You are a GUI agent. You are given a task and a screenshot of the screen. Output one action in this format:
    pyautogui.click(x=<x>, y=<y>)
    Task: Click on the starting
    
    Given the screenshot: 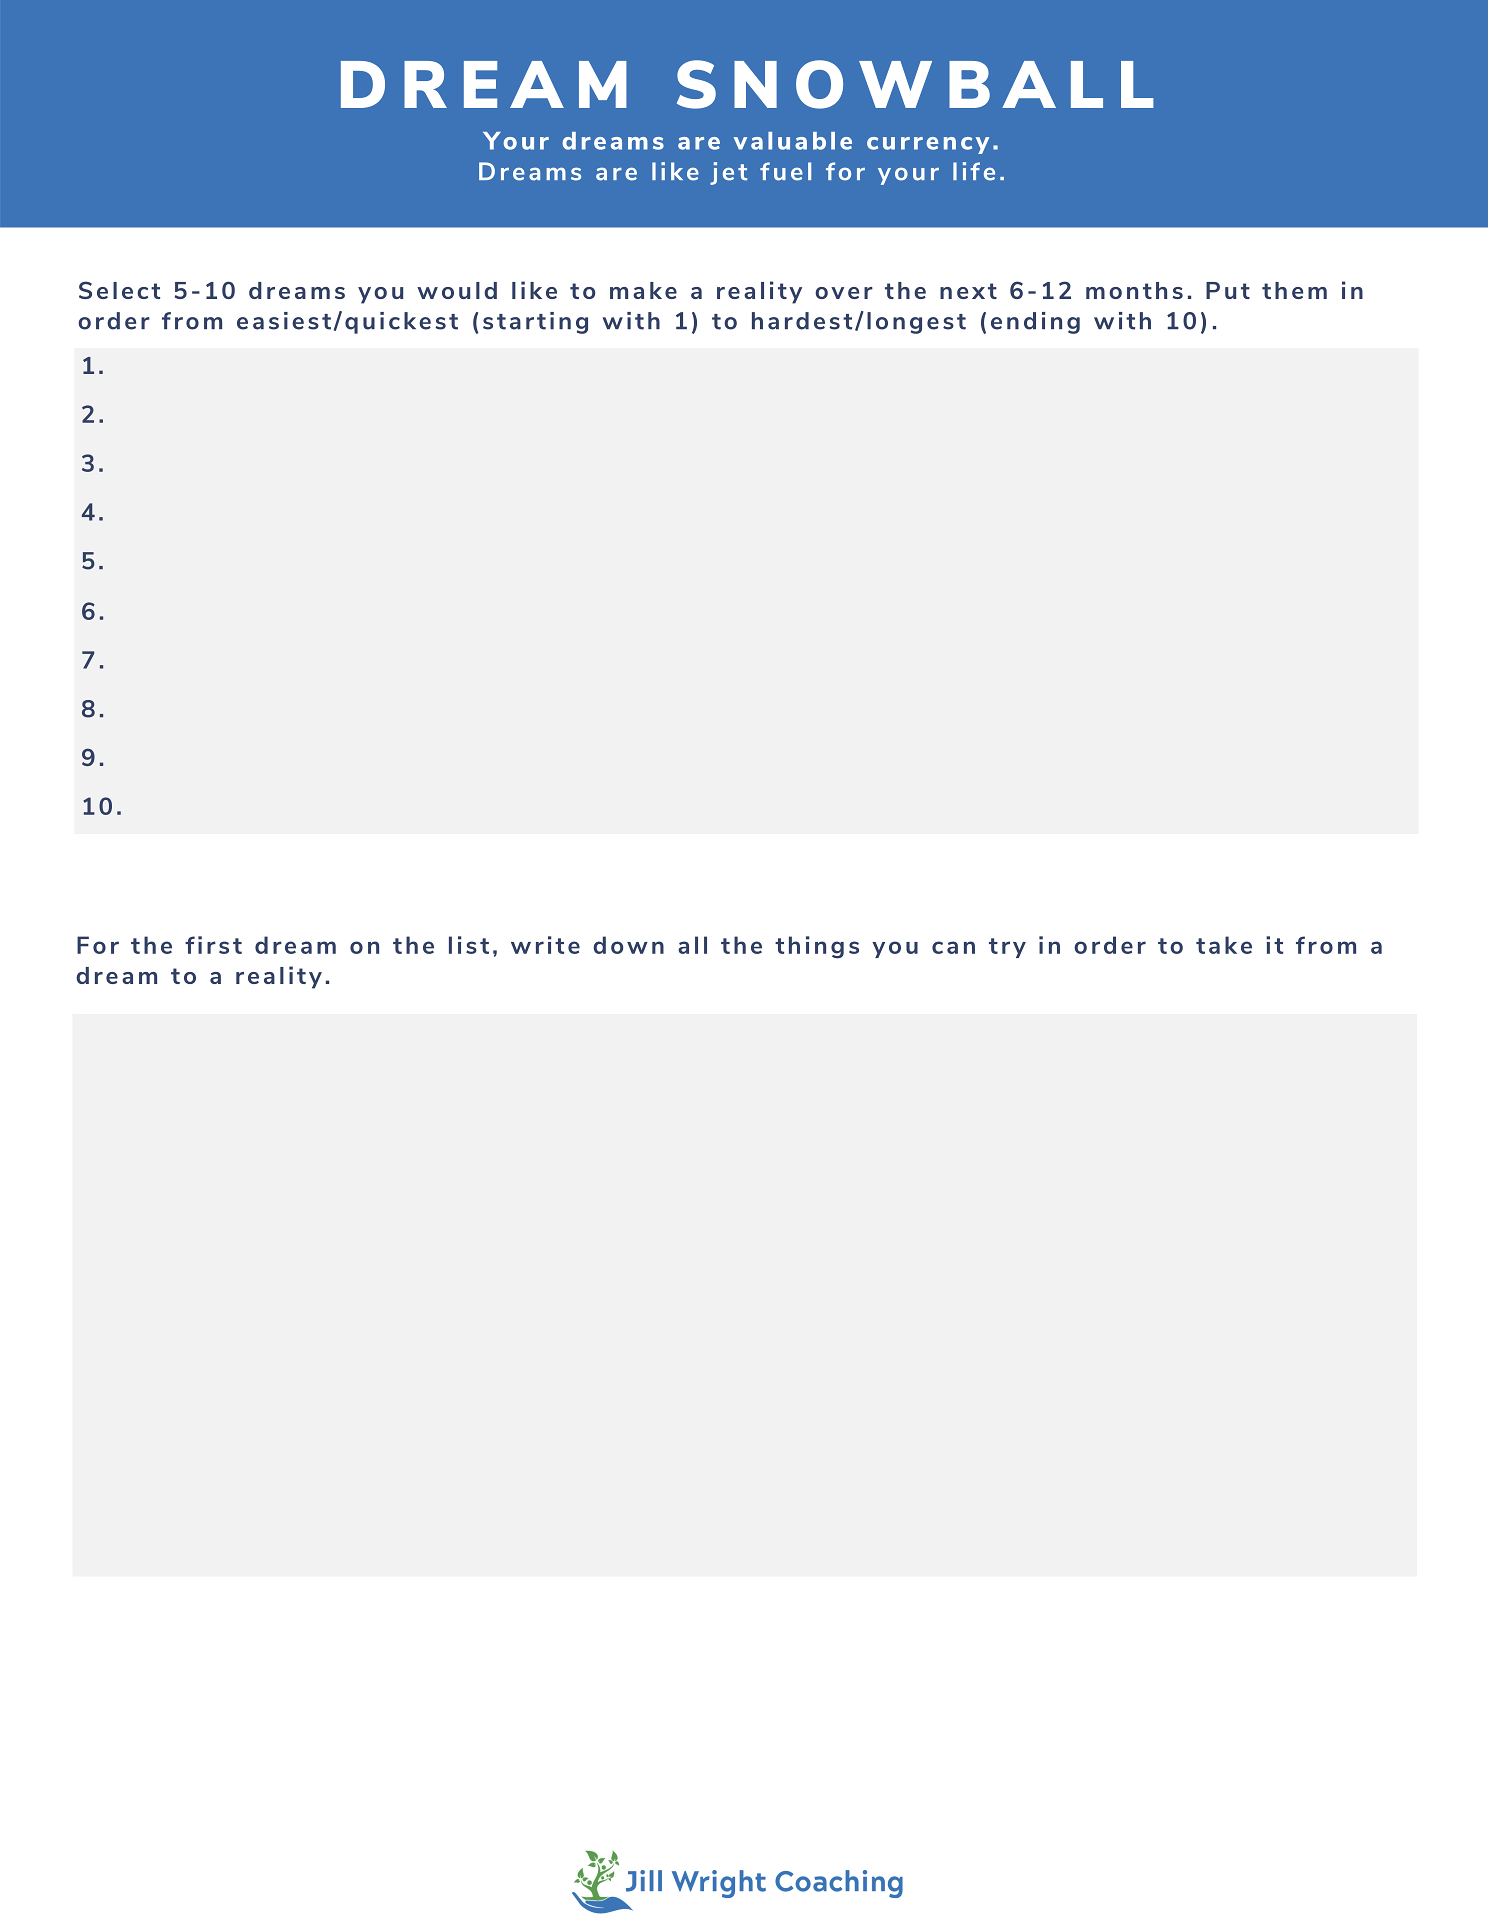 What is the action you would take?
    pyautogui.click(x=535, y=323)
